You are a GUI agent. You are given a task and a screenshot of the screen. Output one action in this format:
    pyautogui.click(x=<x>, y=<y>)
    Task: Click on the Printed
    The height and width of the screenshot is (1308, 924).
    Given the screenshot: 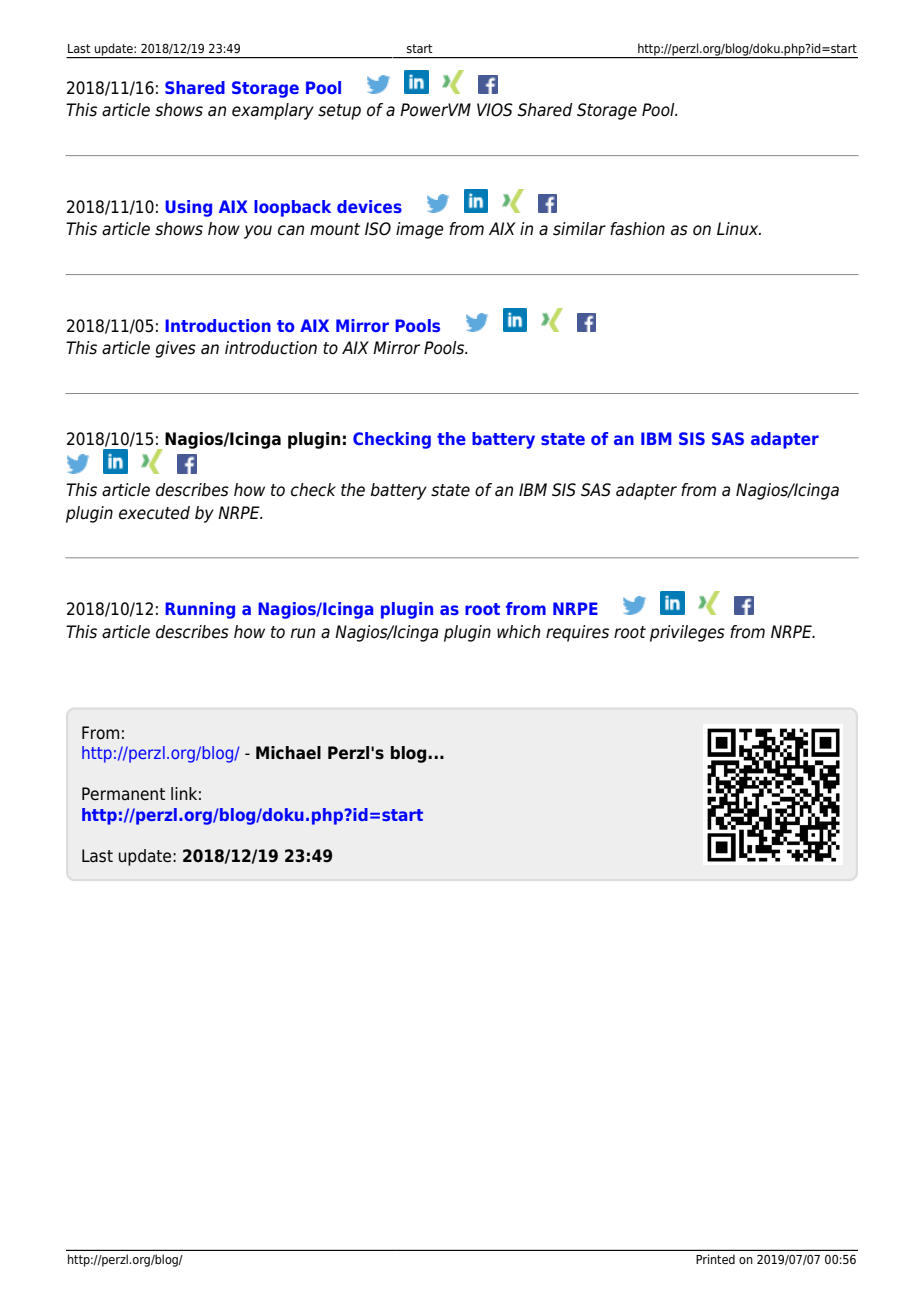 What is the action you would take?
    pyautogui.click(x=715, y=1259)
